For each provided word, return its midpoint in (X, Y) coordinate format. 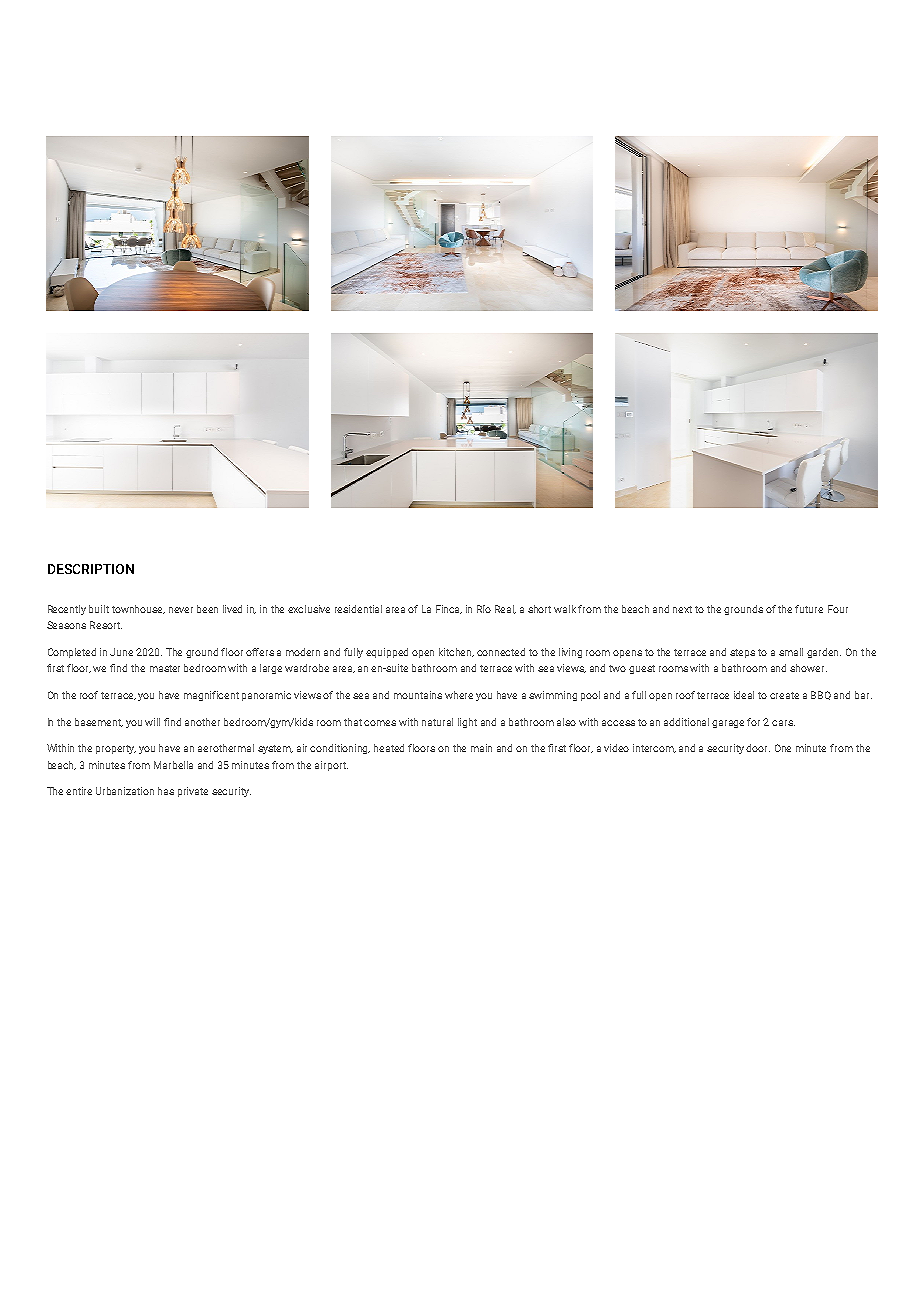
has (166, 791)
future (809, 609)
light (467, 723)
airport (331, 766)
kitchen (456, 652)
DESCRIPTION (91, 569)
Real (505, 609)
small (791, 652)
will (152, 722)
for (755, 722)
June (121, 652)
